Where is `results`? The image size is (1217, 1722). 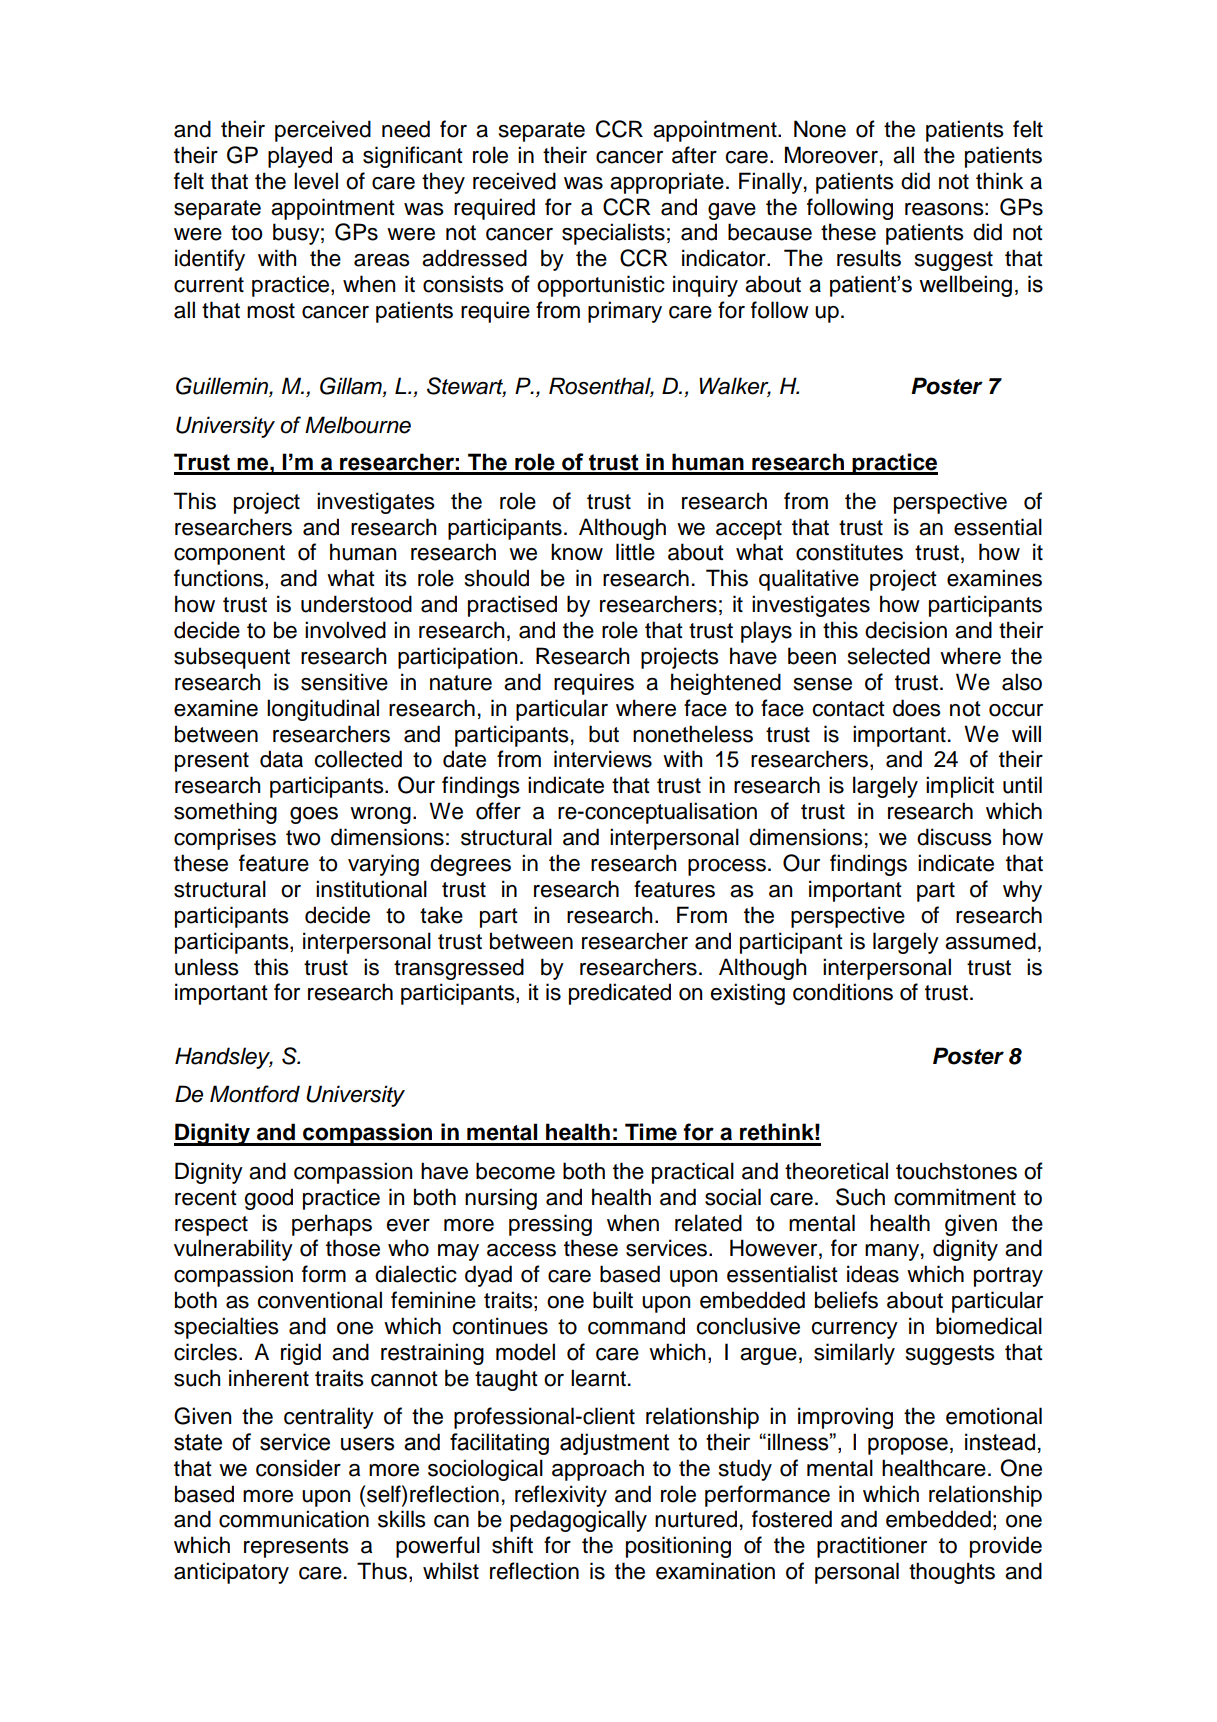
results is located at coordinates (869, 258).
